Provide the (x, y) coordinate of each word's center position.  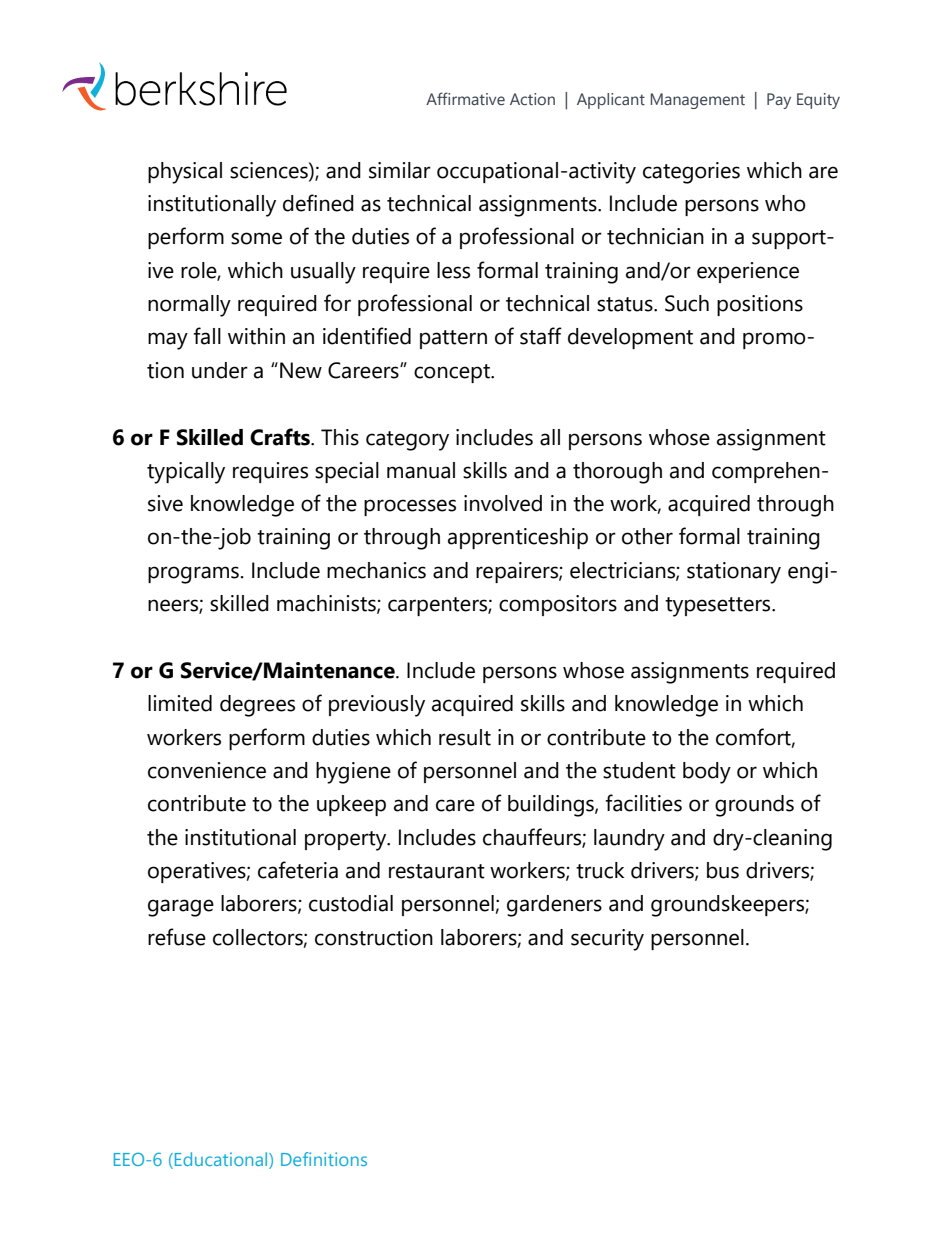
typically (186, 473)
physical (185, 173)
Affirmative (465, 98)
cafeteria (298, 870)
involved (503, 503)
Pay (779, 101)
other (647, 536)
